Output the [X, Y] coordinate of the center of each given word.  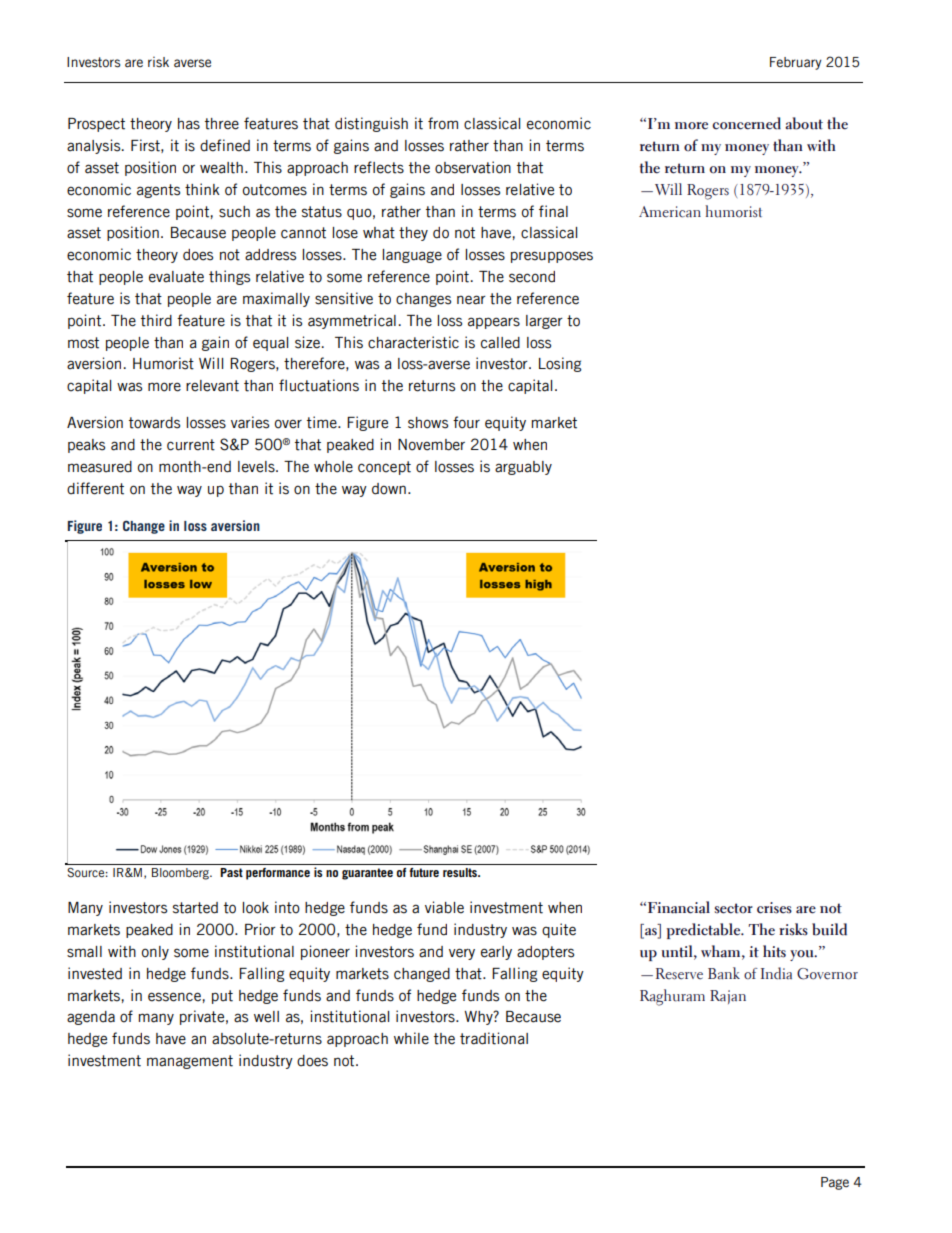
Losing [560, 364]
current [191, 445]
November [431, 445]
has [189, 124]
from [443, 123]
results [461, 872]
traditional [494, 1038]
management [190, 1062]
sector [733, 908]
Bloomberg [181, 874]
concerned [746, 123]
